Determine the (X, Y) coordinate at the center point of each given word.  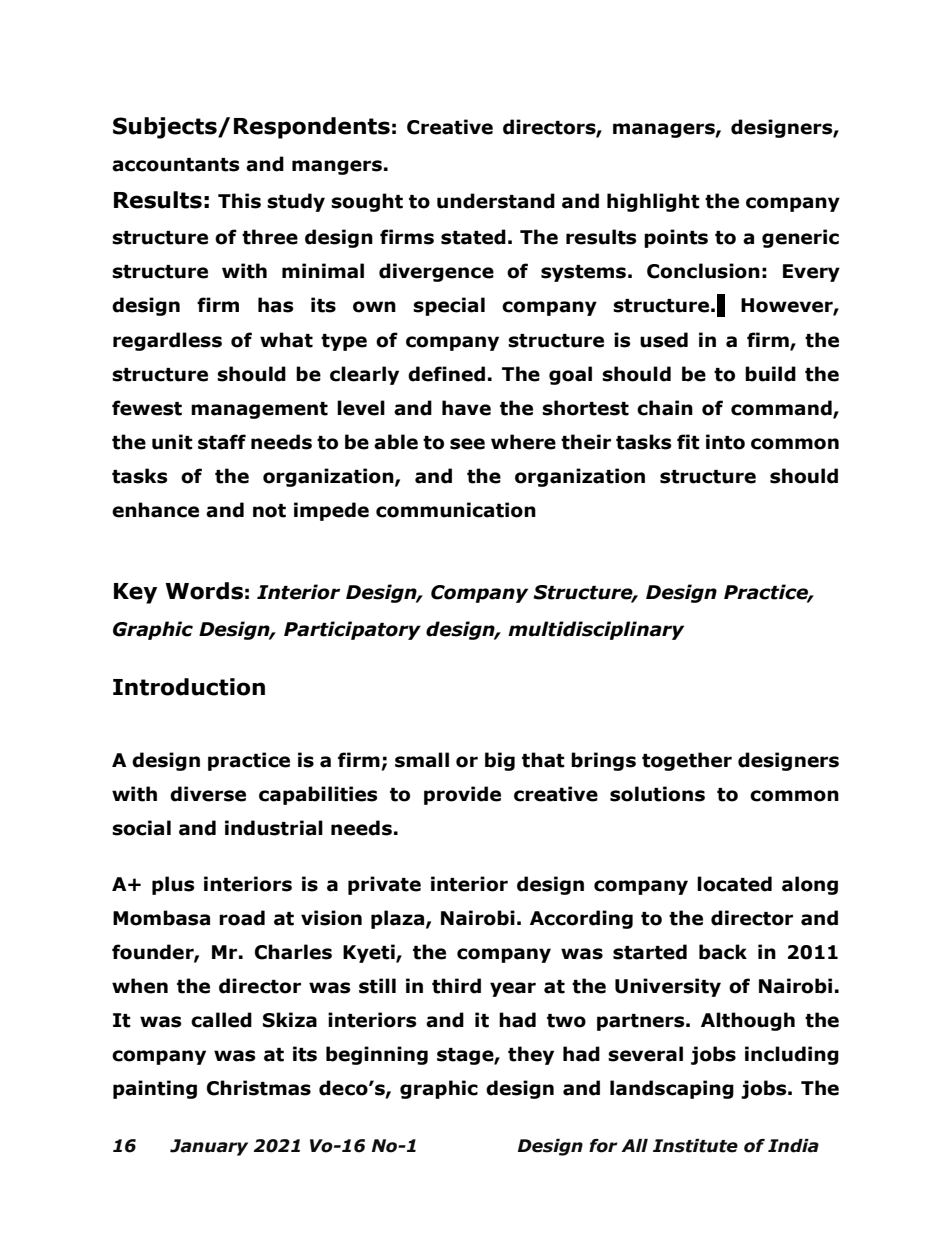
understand (496, 201)
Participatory (352, 630)
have (466, 408)
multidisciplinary (596, 630)
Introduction (189, 687)
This (239, 201)
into (725, 442)
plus (173, 885)
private (384, 885)
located (734, 884)
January (209, 1147)
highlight (653, 202)
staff (222, 442)
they (531, 1055)
